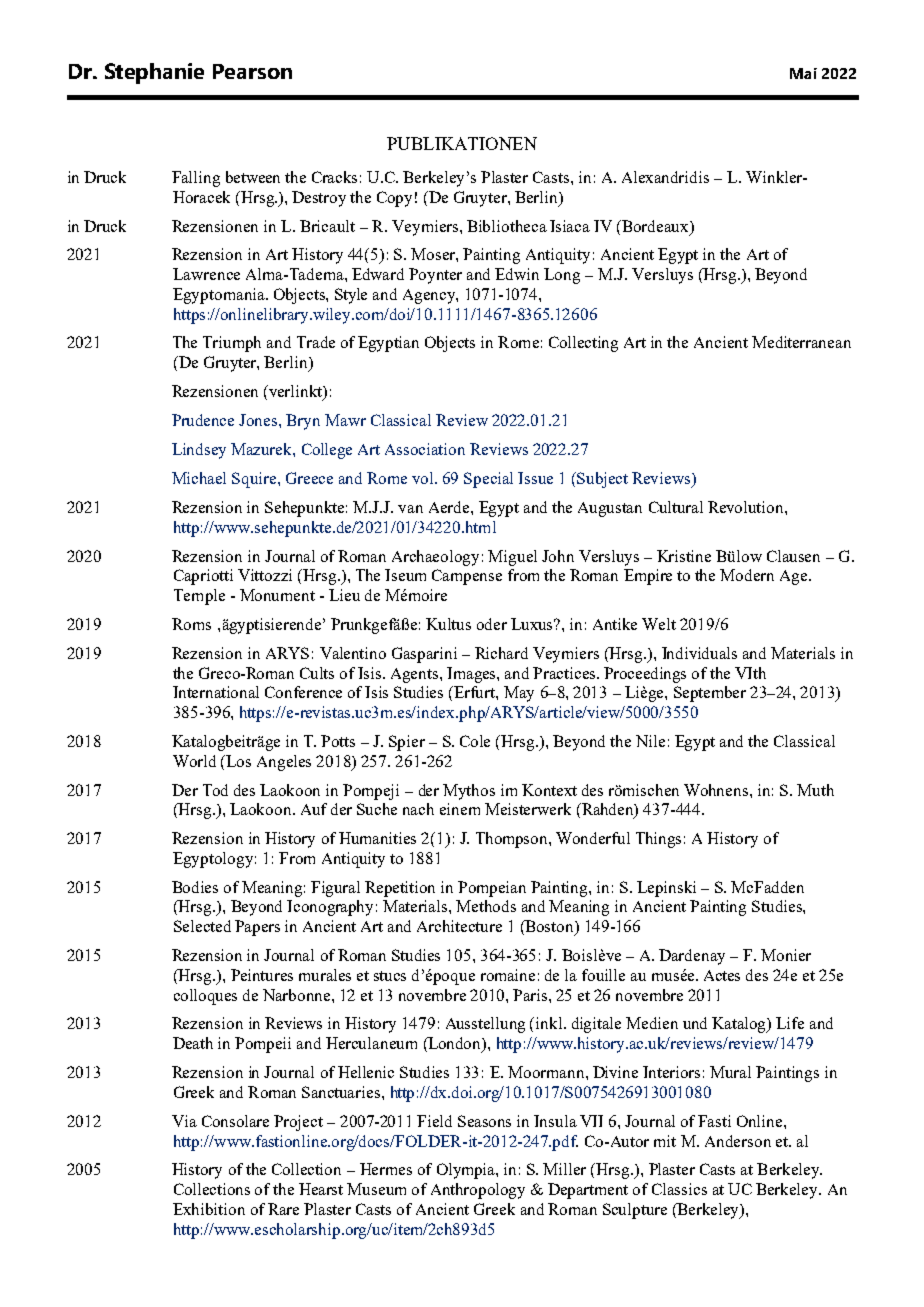 This screenshot has height=1307, width=924. Describe the element at coordinates (501, 653) in the screenshot. I see `Richard` at that location.
